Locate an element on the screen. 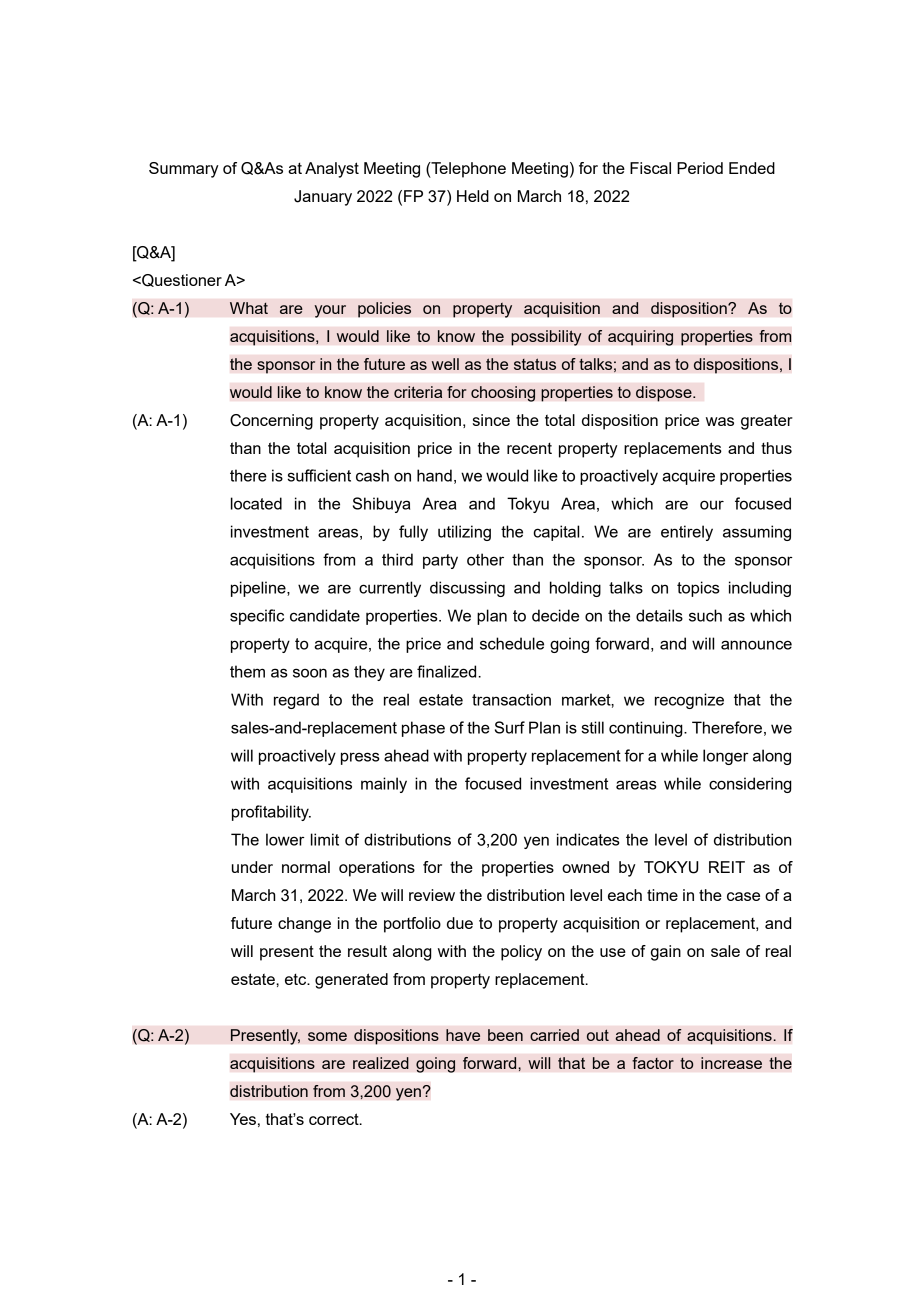  profitability is located at coordinates (271, 813).
